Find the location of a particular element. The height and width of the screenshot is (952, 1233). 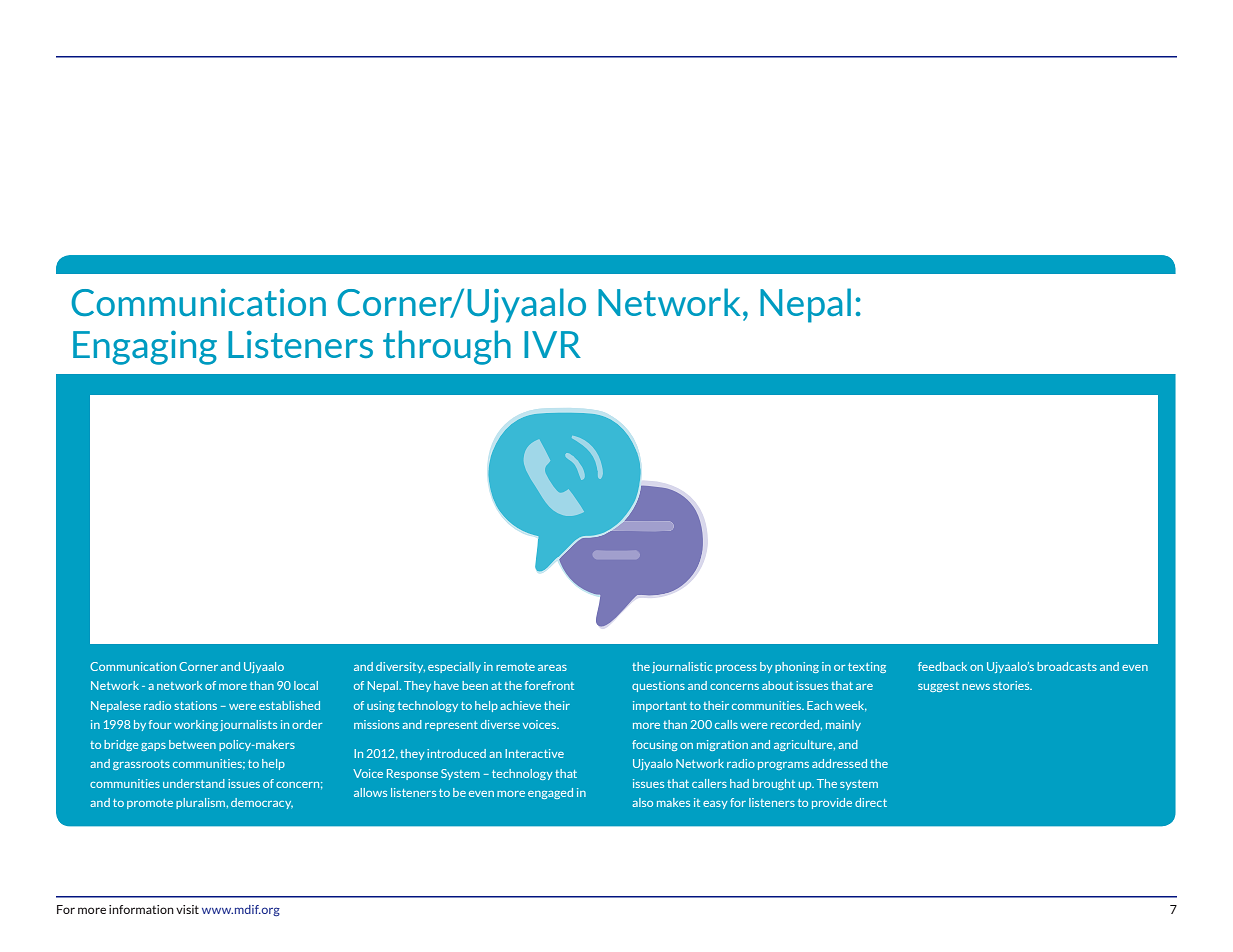

texting is located at coordinates (867, 667).
